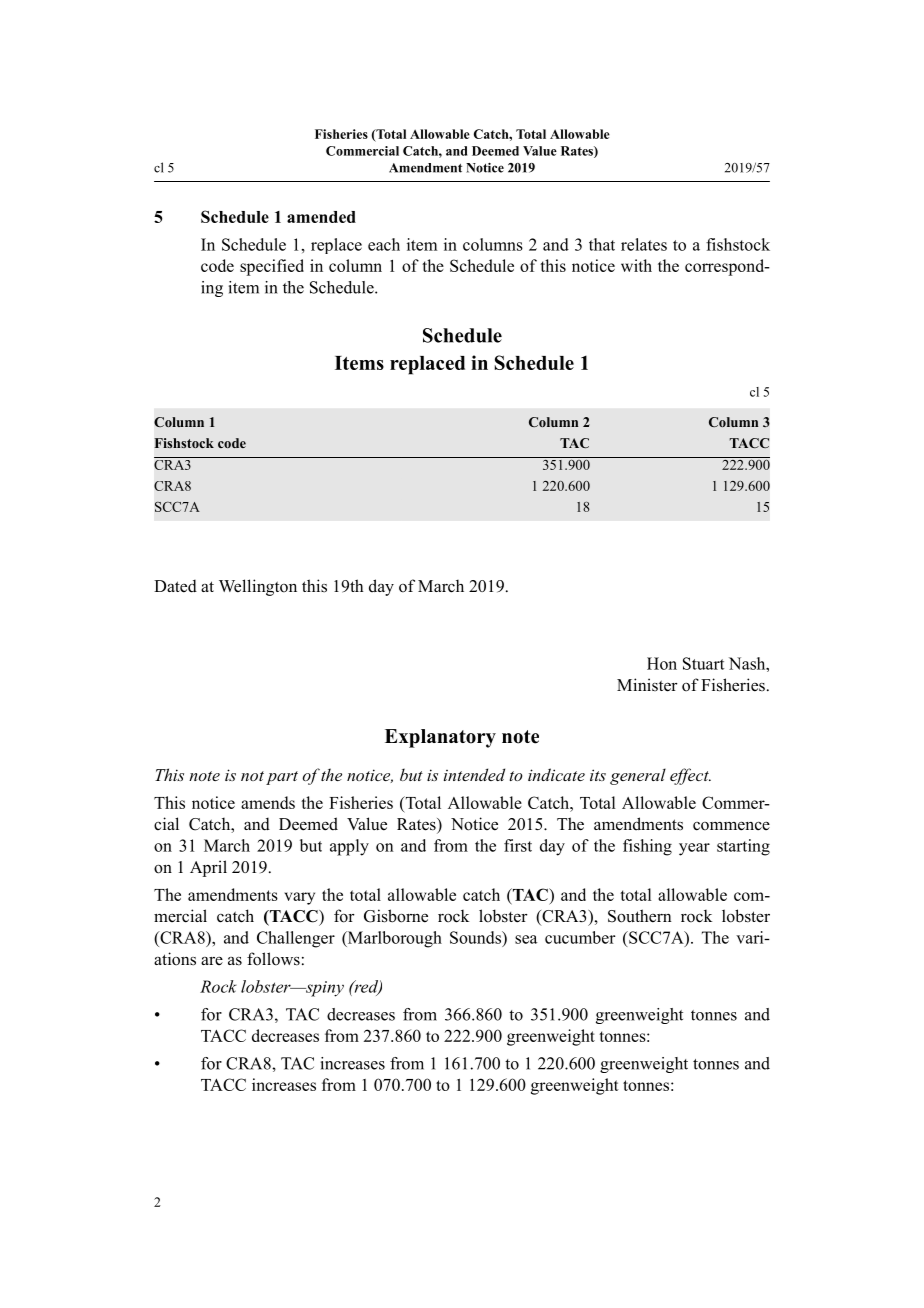  What do you see at coordinates (640, 916) in the screenshot?
I see `Southern` at bounding box center [640, 916].
